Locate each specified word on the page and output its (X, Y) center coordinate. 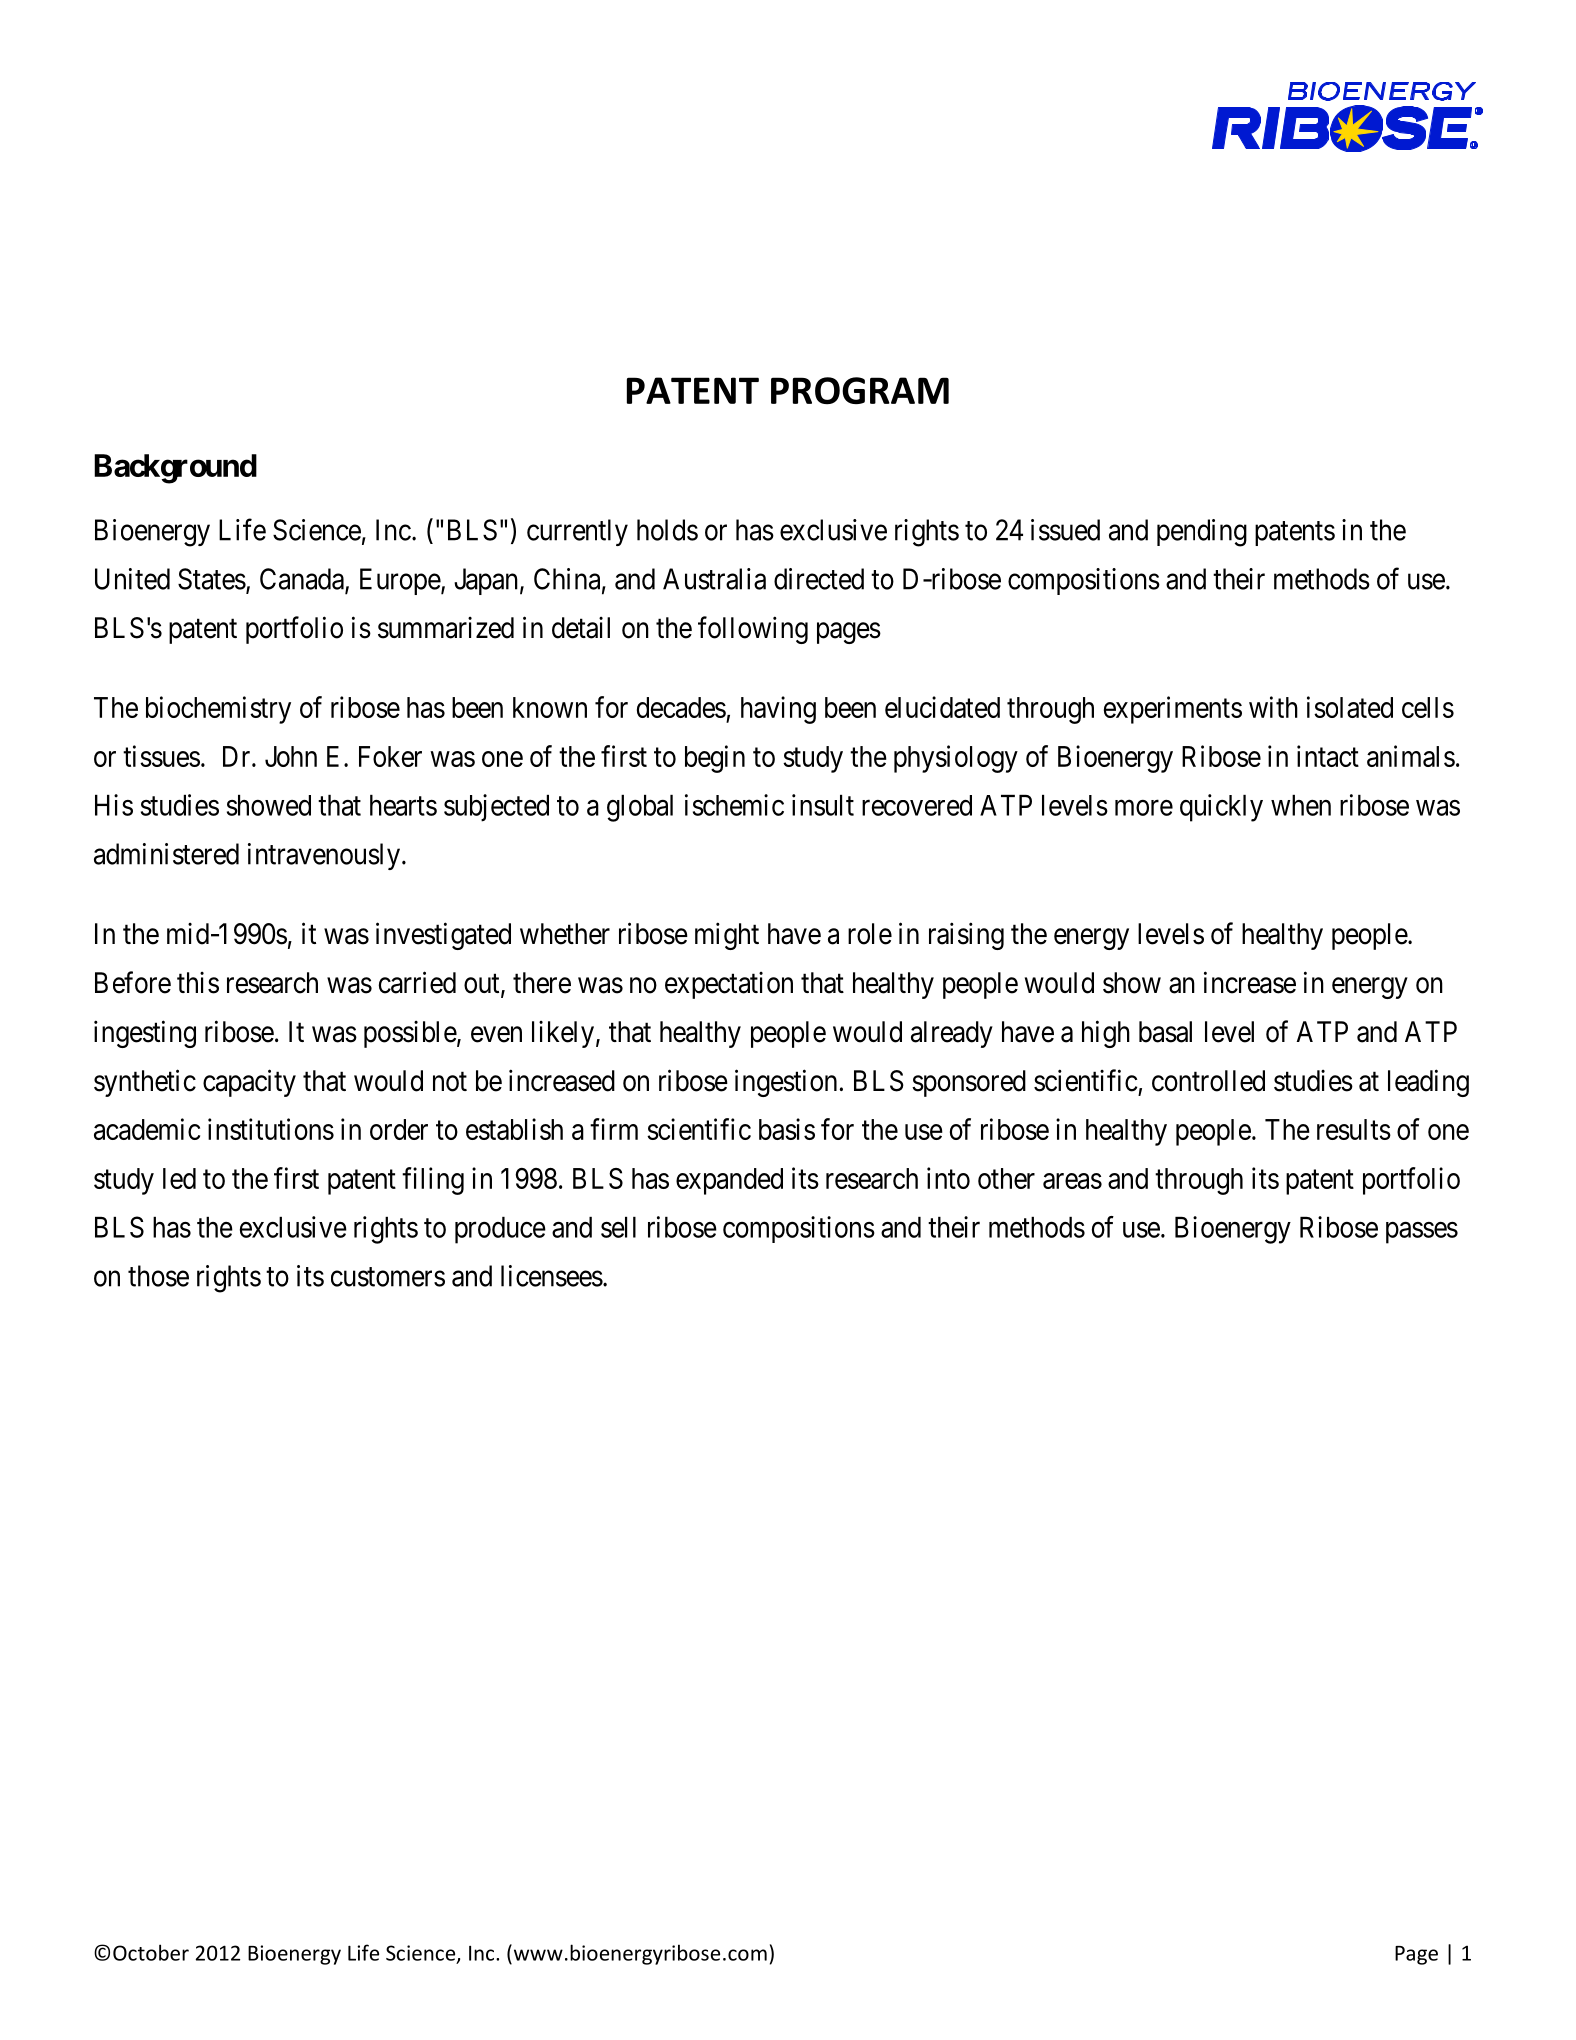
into (948, 1178)
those (158, 1276)
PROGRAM (860, 390)
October (151, 1952)
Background (175, 469)
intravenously (324, 856)
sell (618, 1227)
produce (500, 1230)
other (1006, 1178)
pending (1202, 533)
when (1301, 805)
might (727, 936)
